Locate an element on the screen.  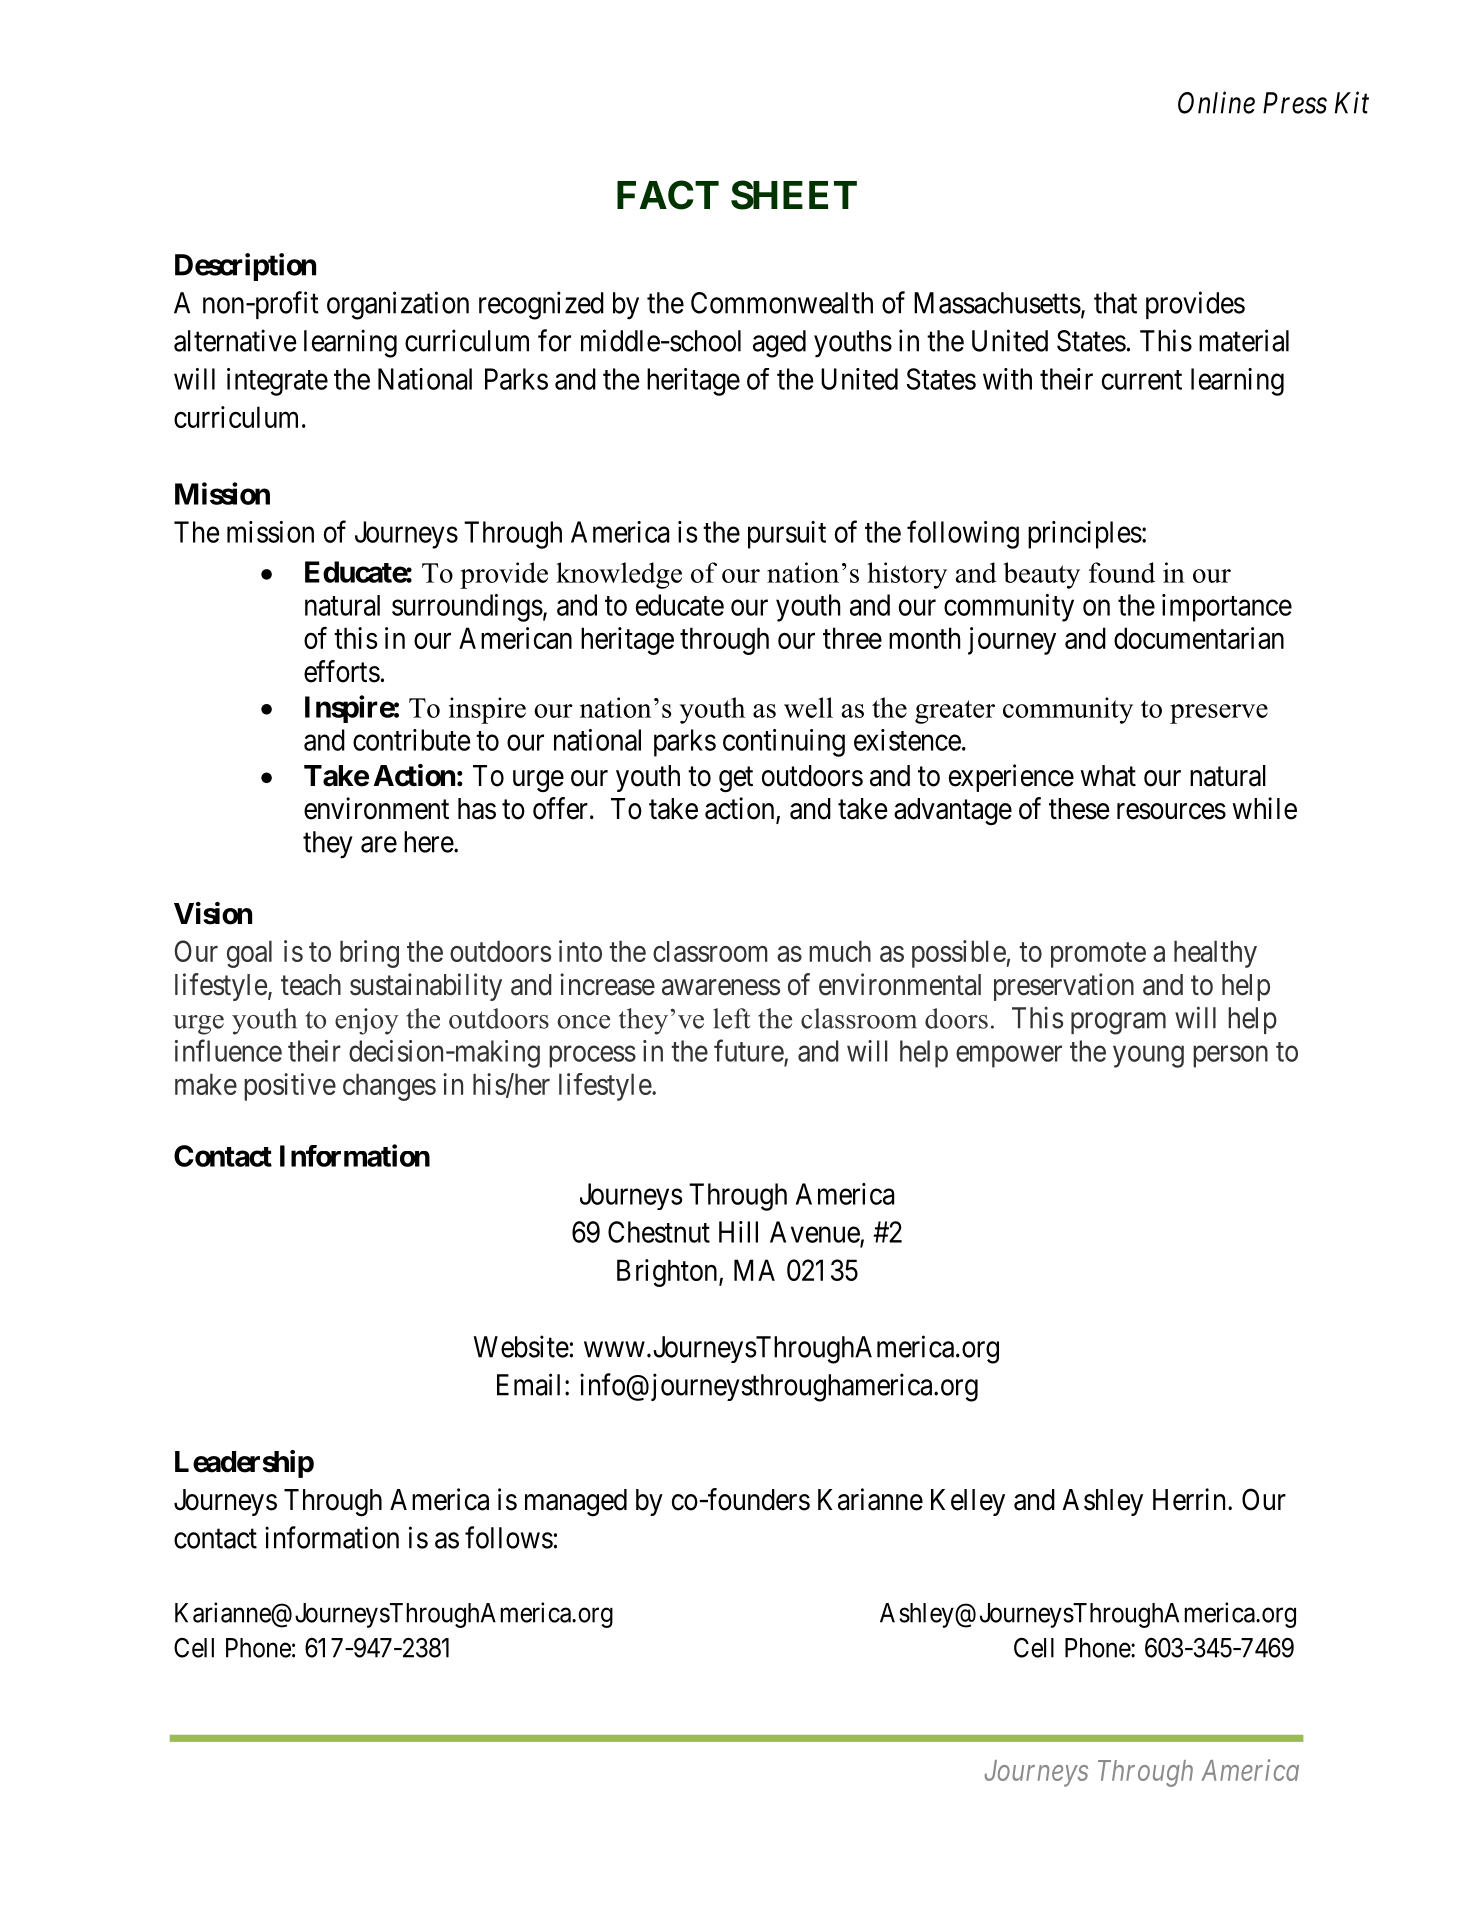
Description is located at coordinates (245, 267).
